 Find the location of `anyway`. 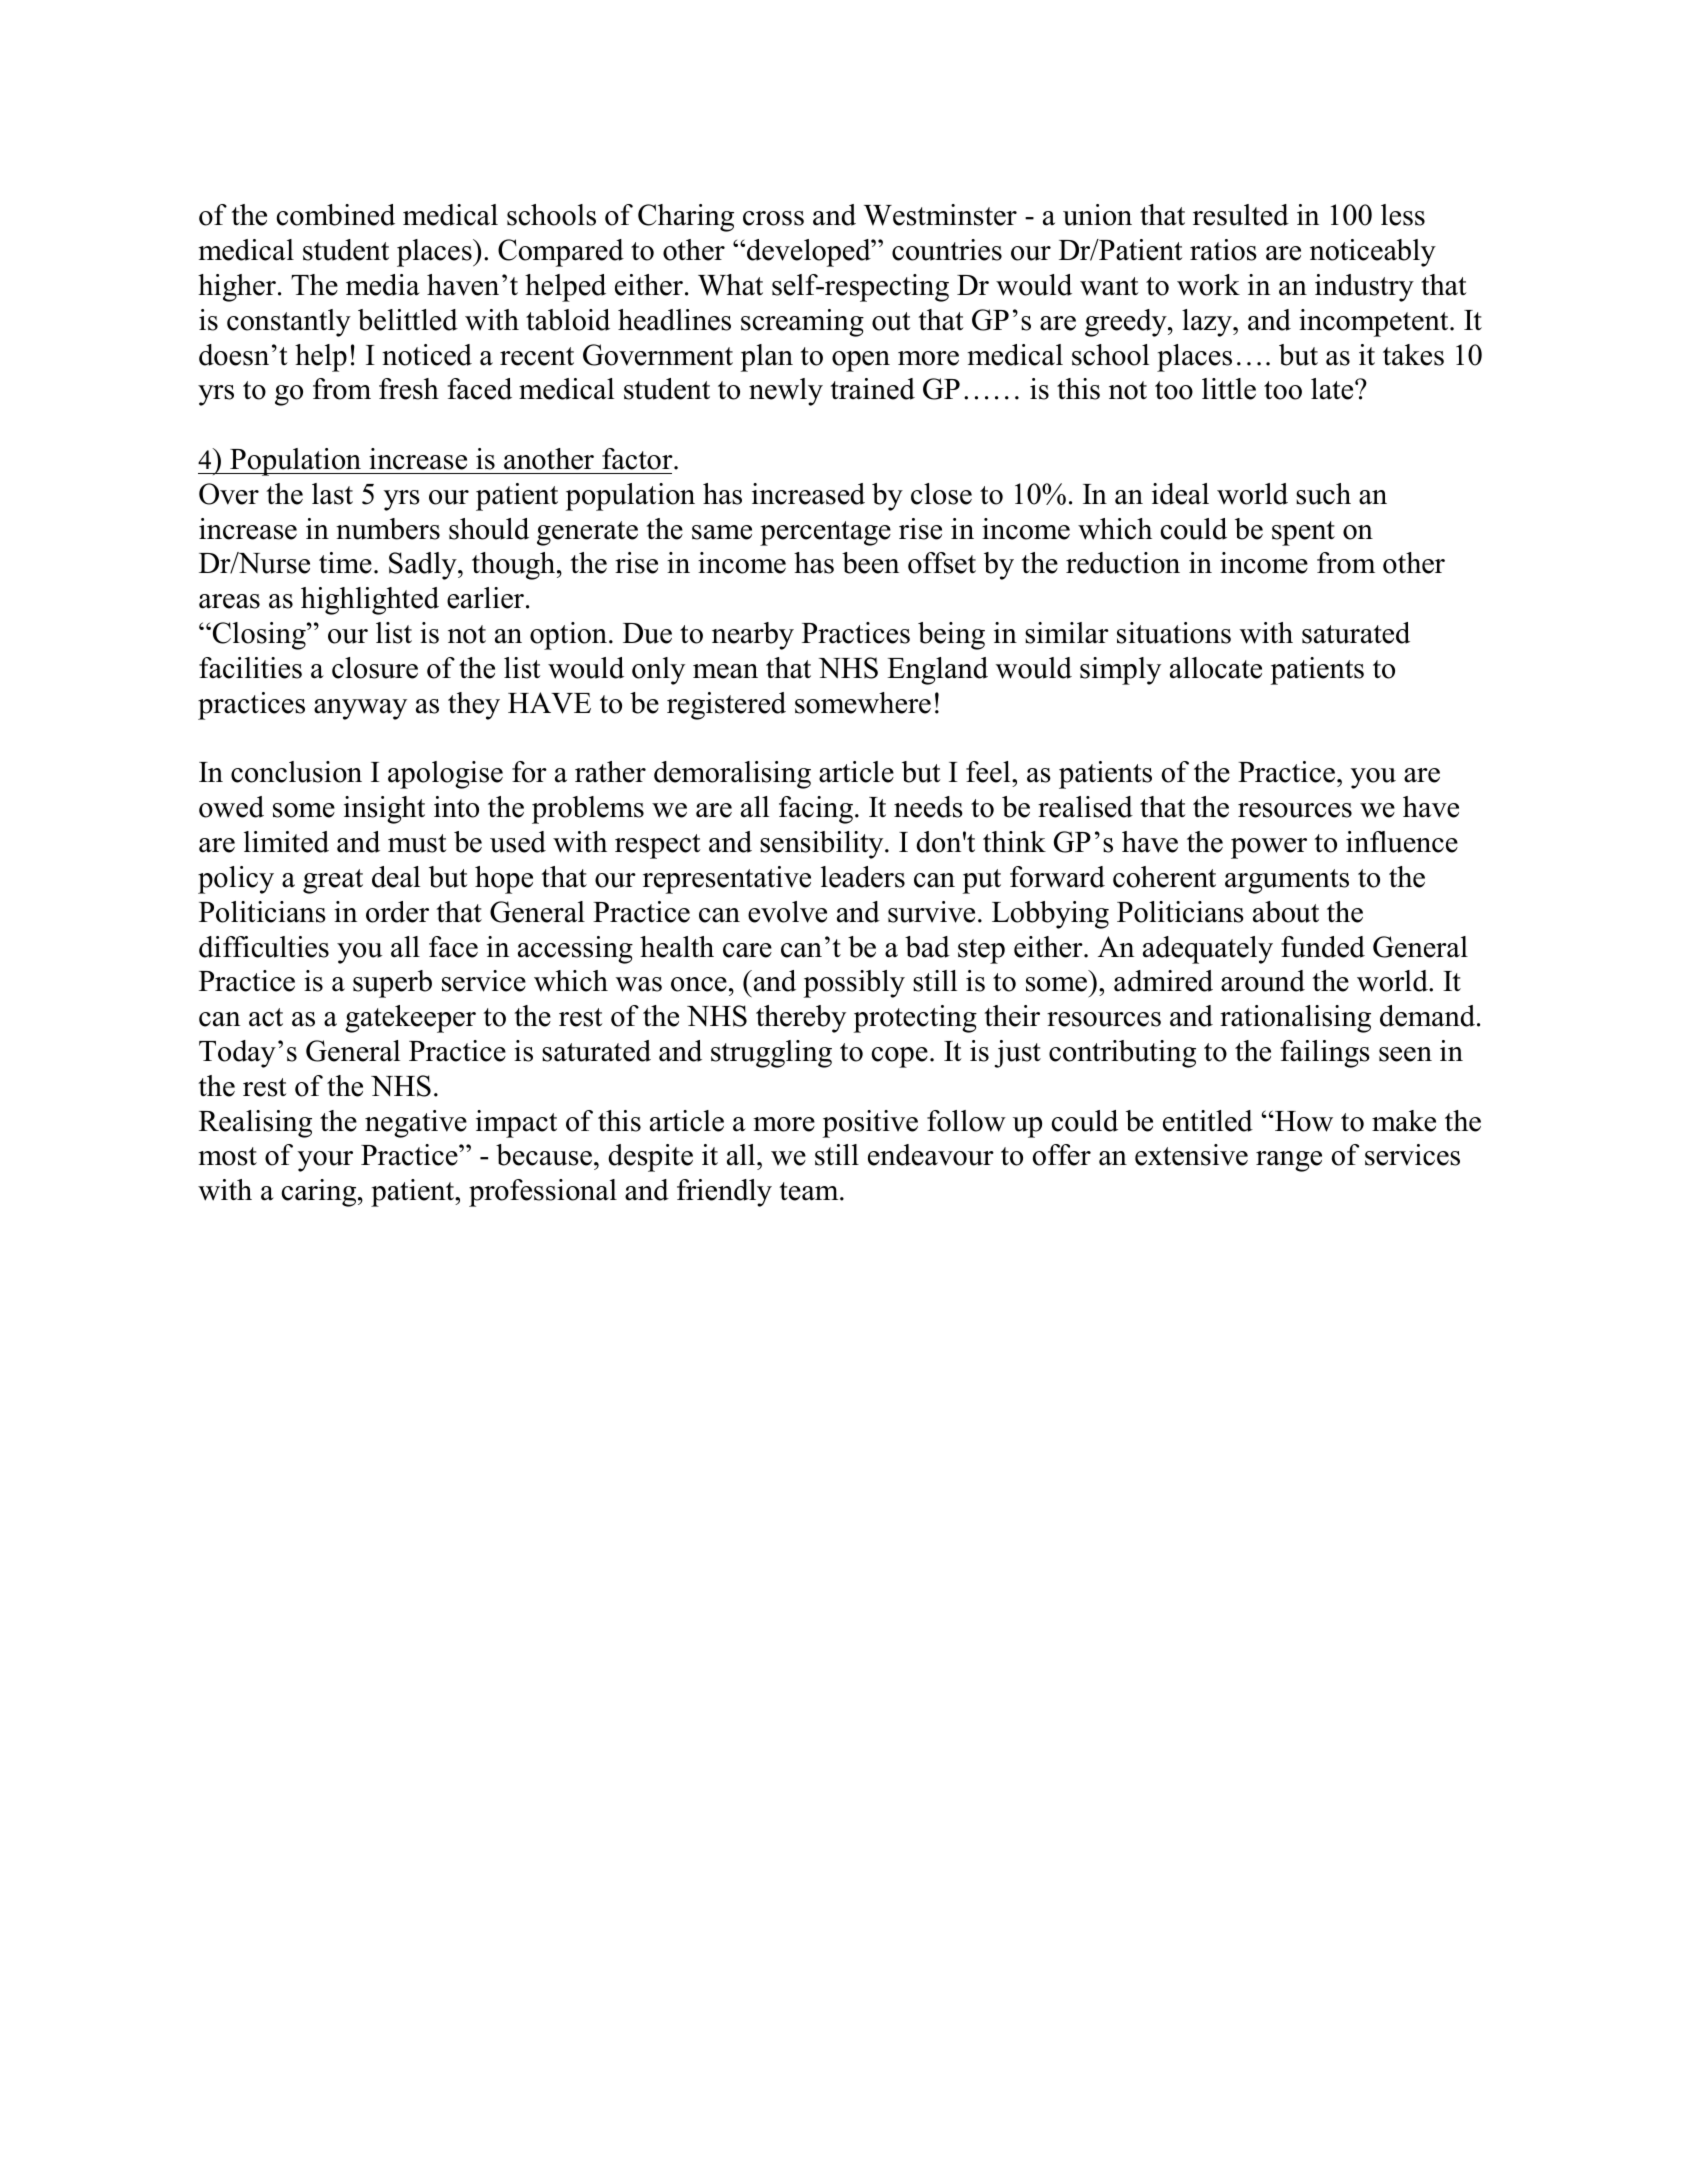

anyway is located at coordinates (360, 709).
